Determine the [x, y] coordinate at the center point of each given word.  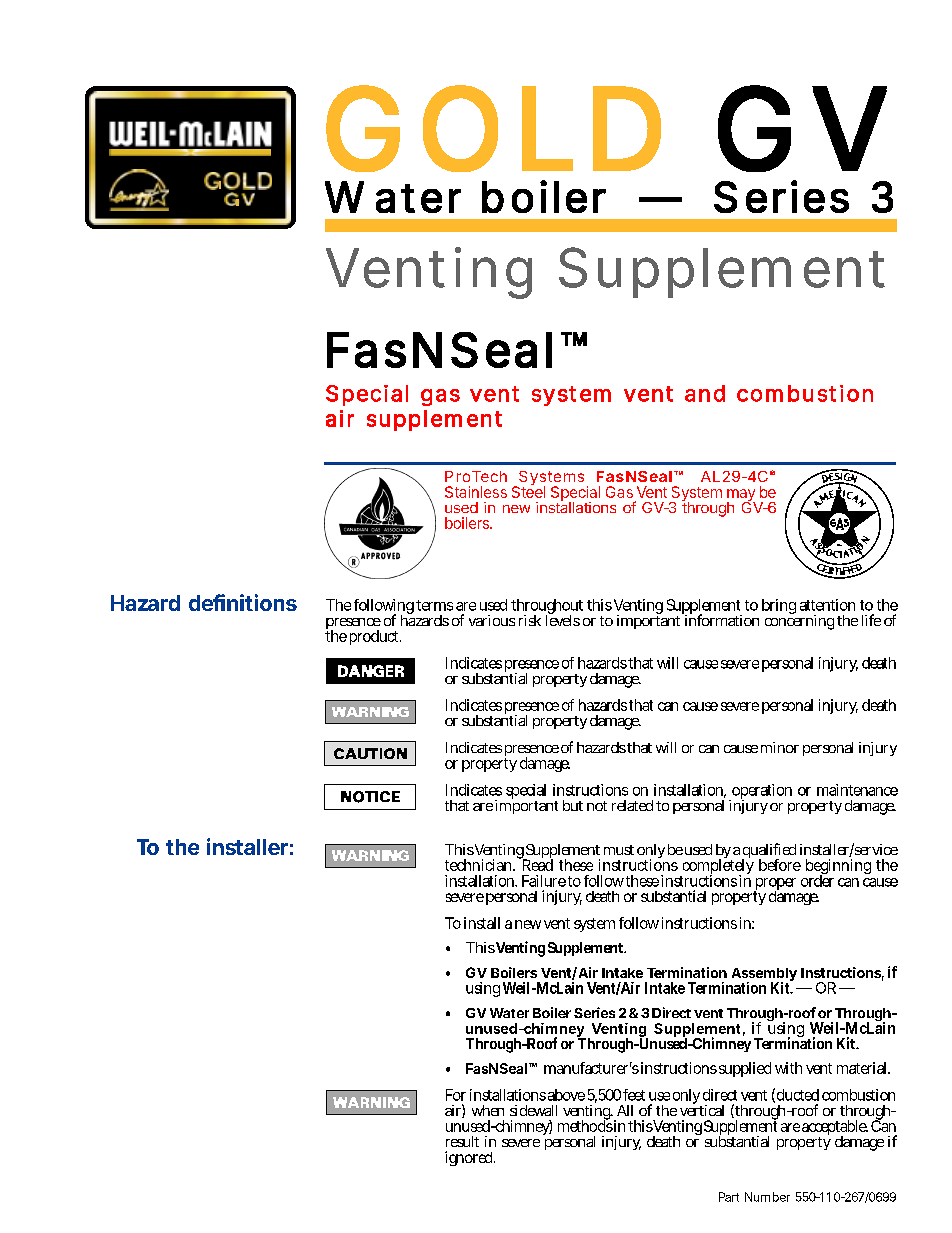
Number [767, 1197]
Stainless [476, 492]
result [462, 1141]
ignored [468, 1158]
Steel [528, 491]
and [705, 393]
